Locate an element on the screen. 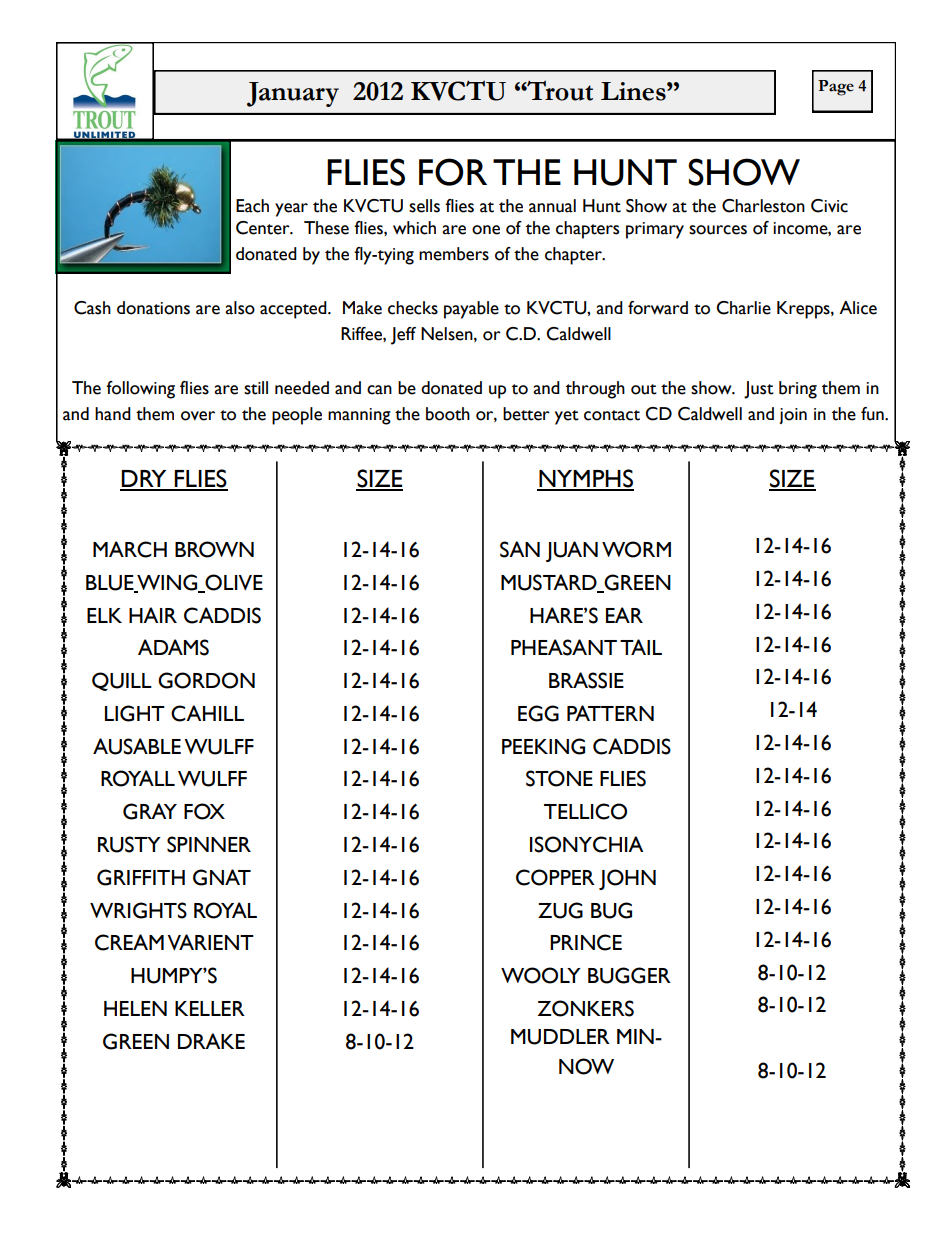  WOOLY is located at coordinates (541, 975).
